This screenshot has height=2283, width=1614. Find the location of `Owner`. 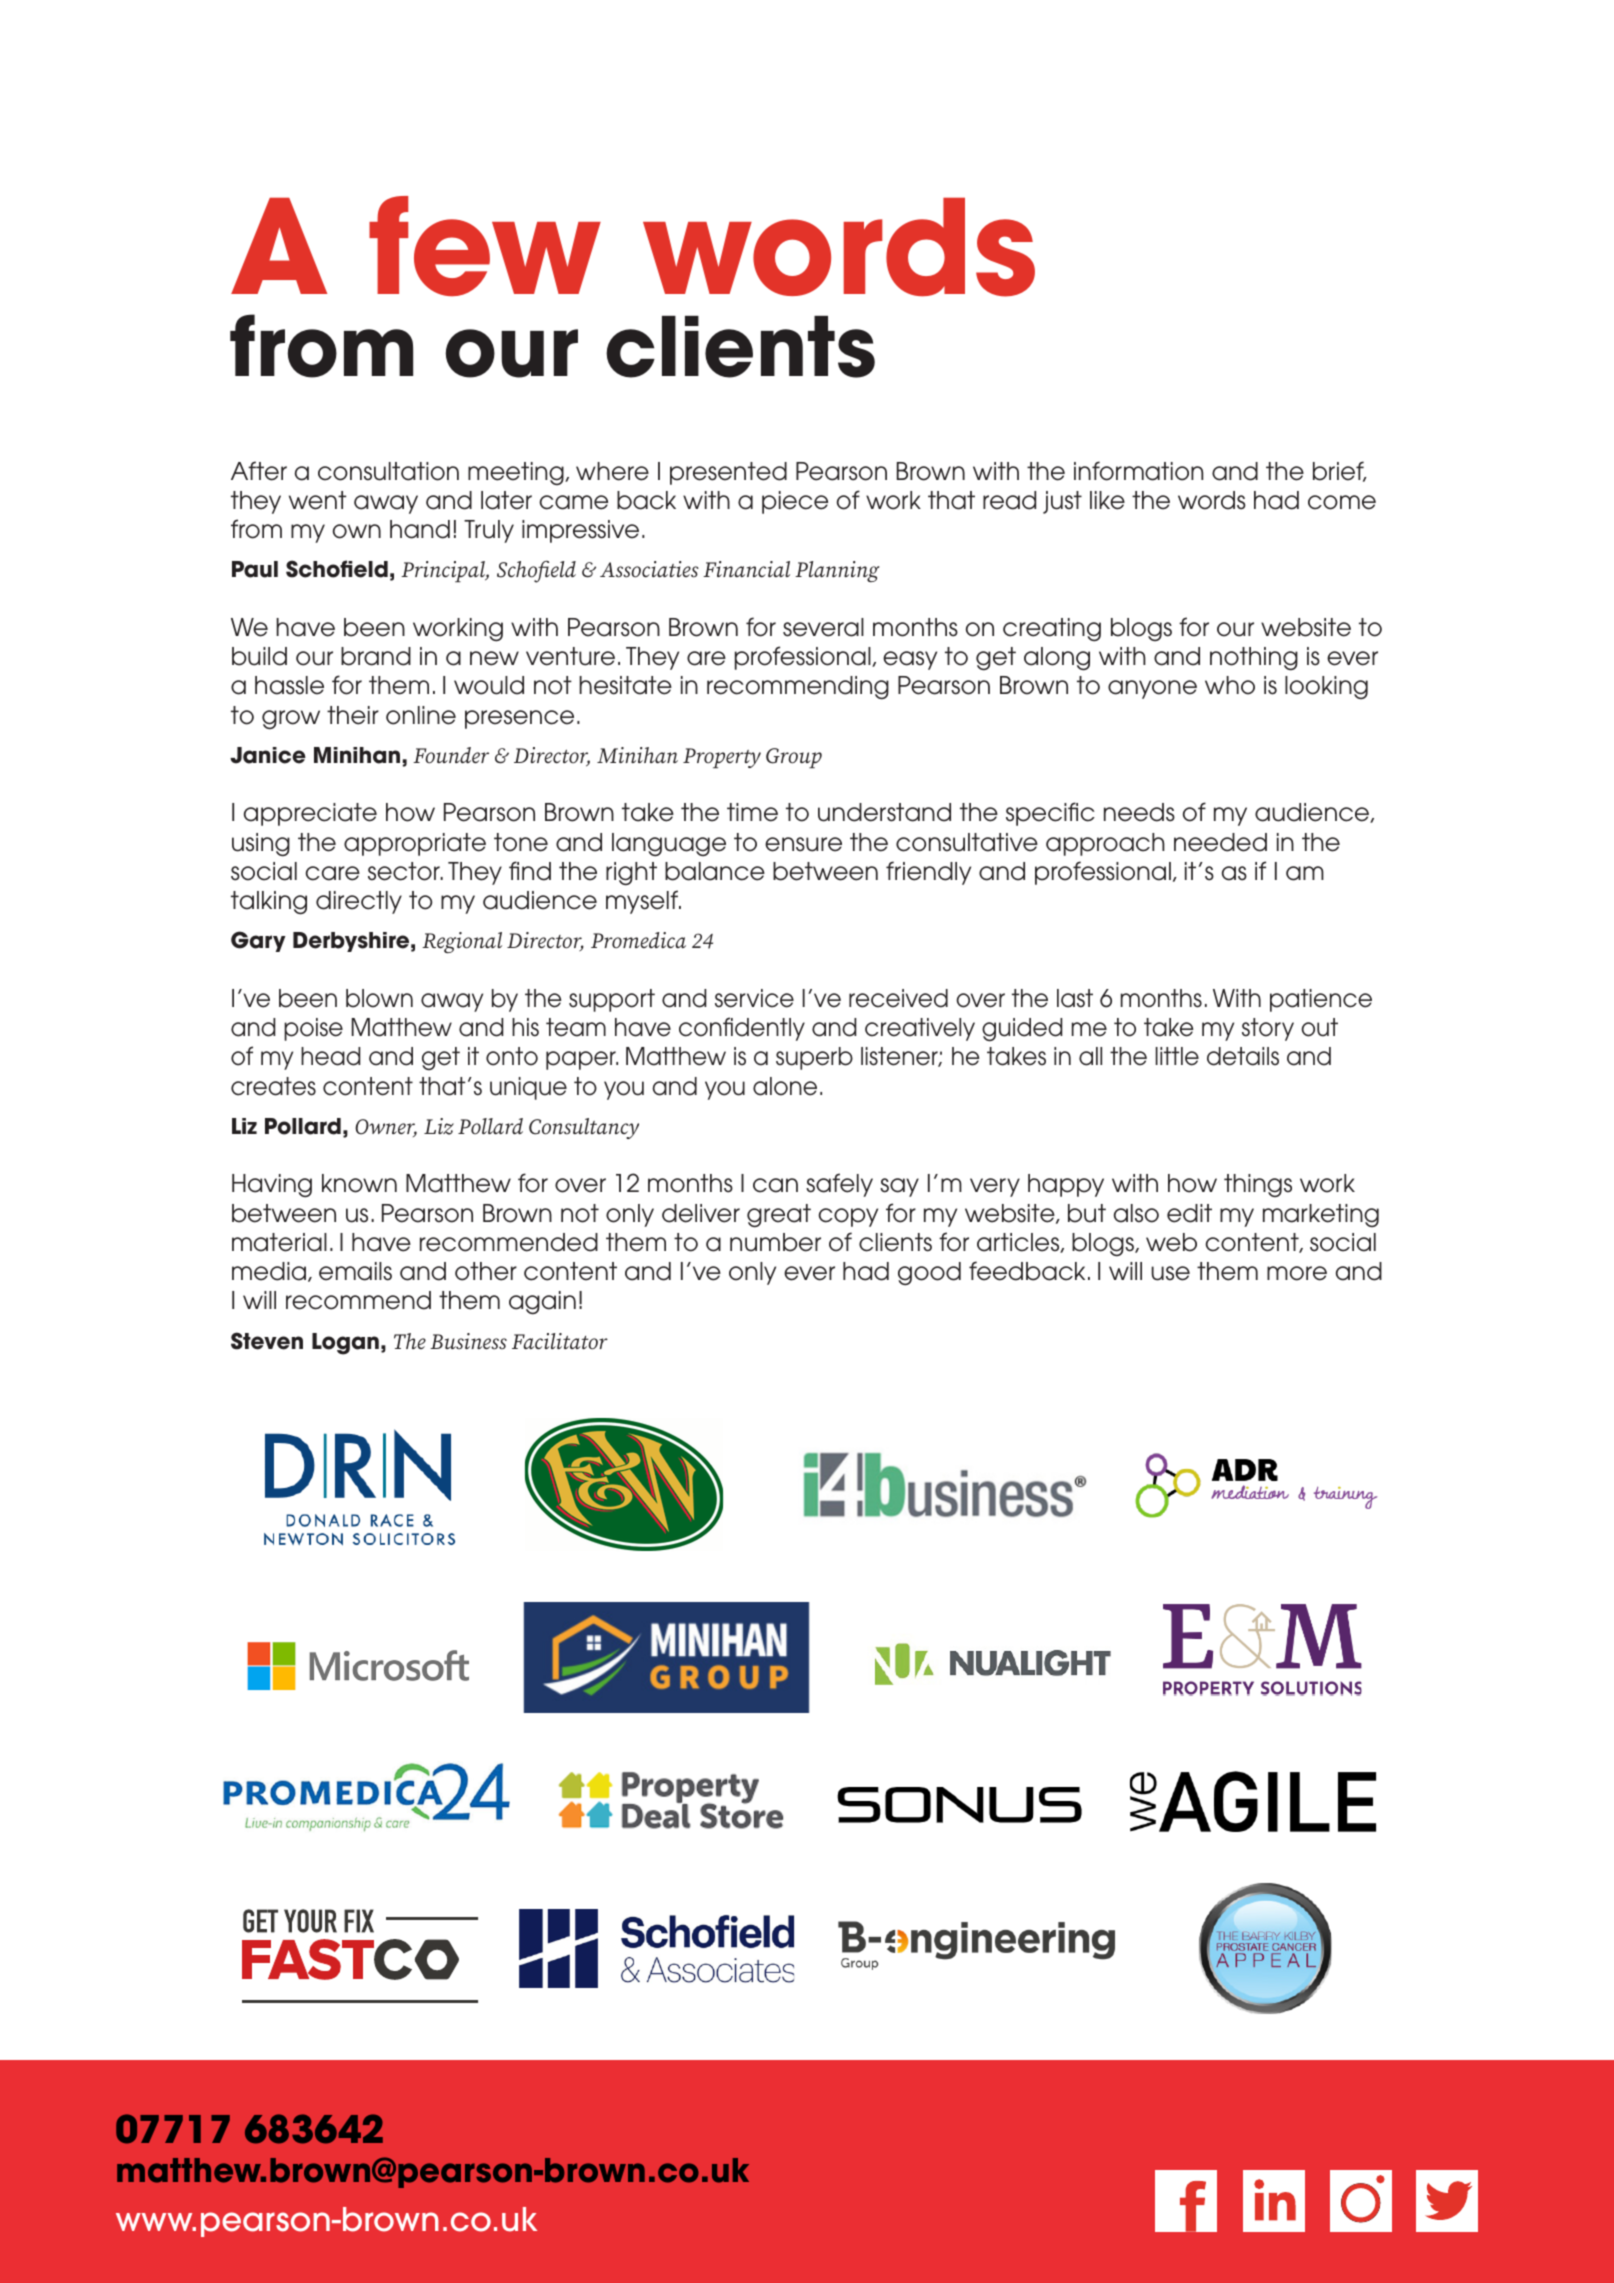

Owner is located at coordinates (386, 1128).
